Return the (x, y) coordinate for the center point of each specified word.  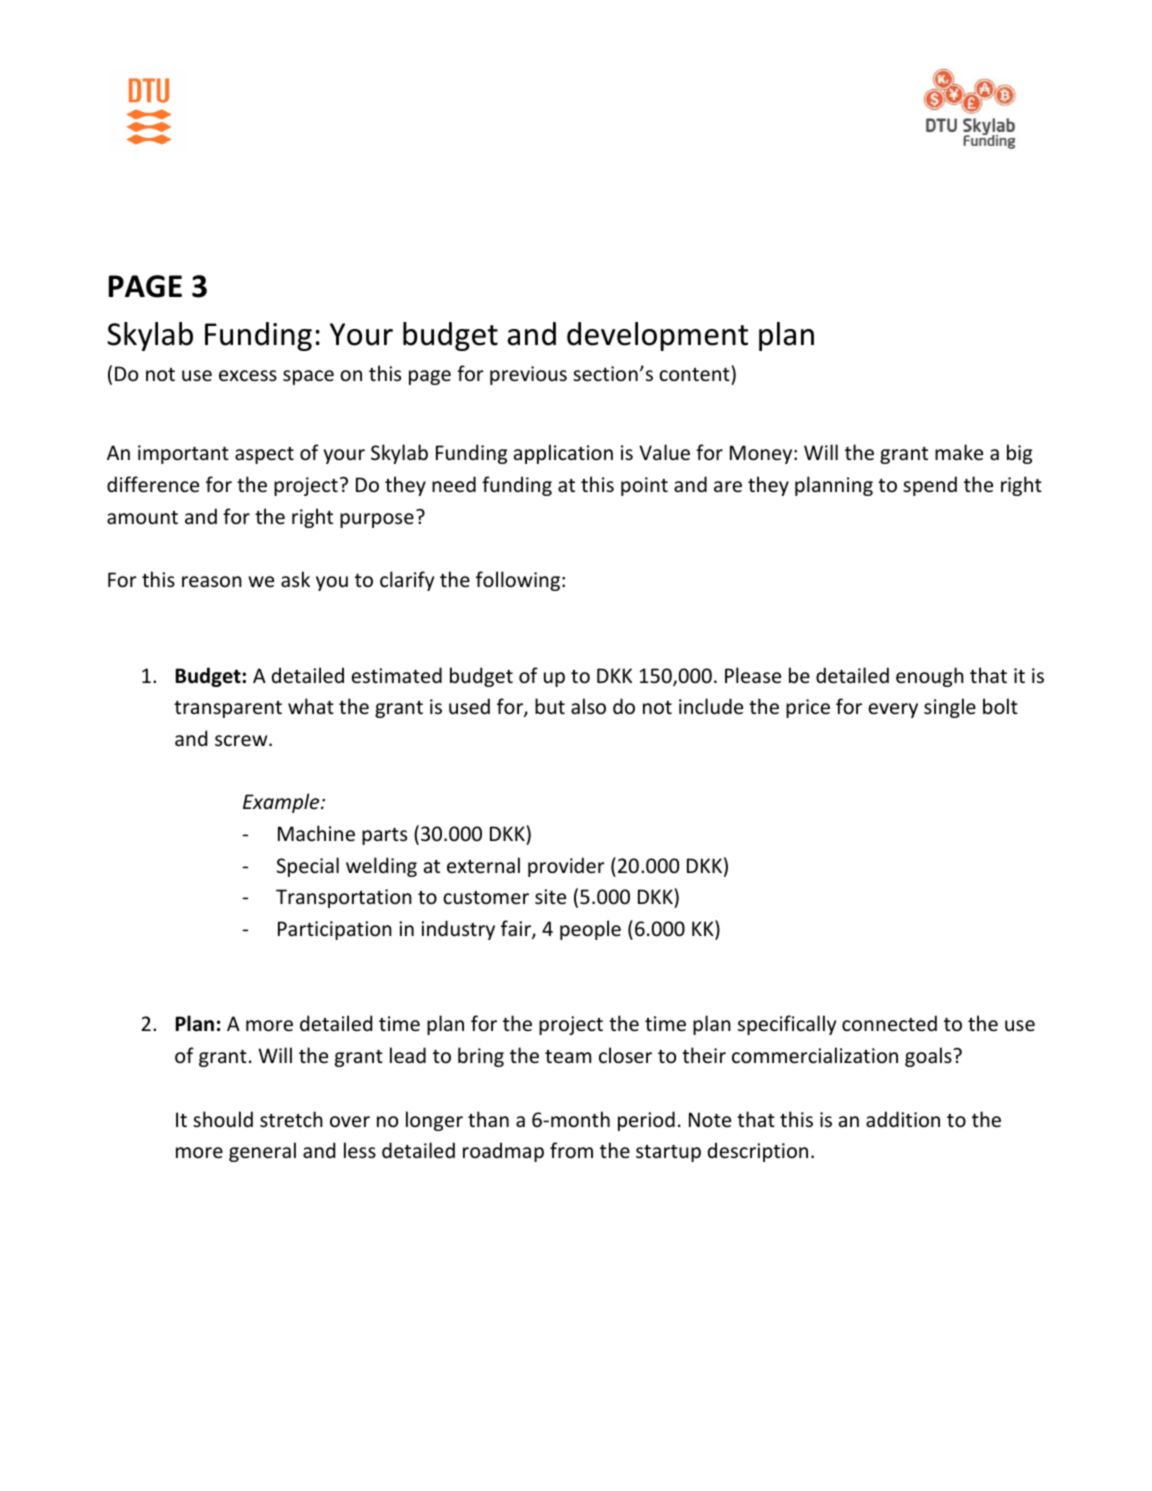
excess (248, 376)
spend (930, 486)
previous (528, 375)
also (588, 706)
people (590, 930)
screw (242, 741)
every (893, 710)
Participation (335, 930)
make (959, 452)
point (644, 486)
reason (212, 582)
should (223, 1119)
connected (889, 1023)
